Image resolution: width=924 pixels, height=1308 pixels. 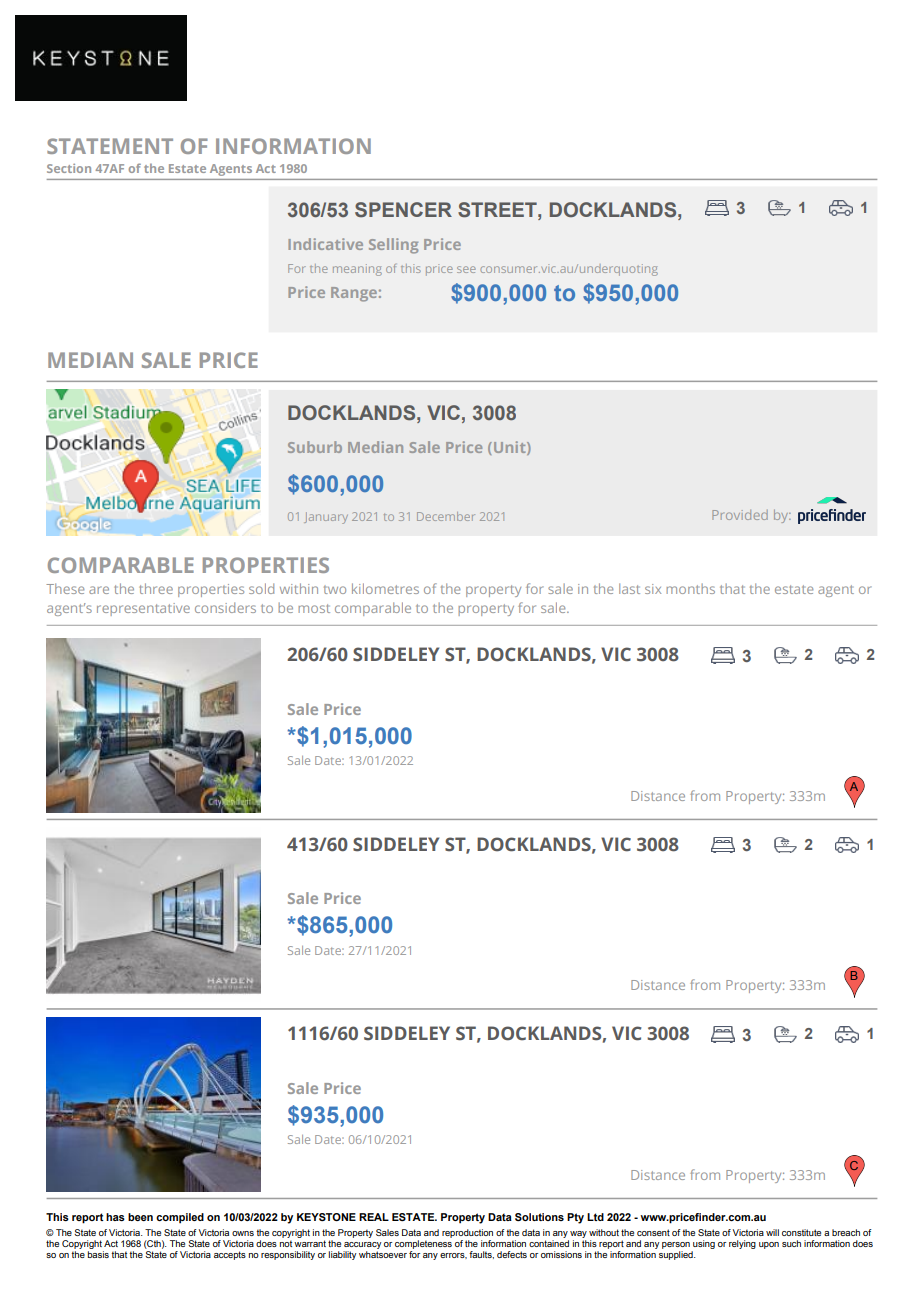 I want to click on will, so click(x=772, y=1232).
